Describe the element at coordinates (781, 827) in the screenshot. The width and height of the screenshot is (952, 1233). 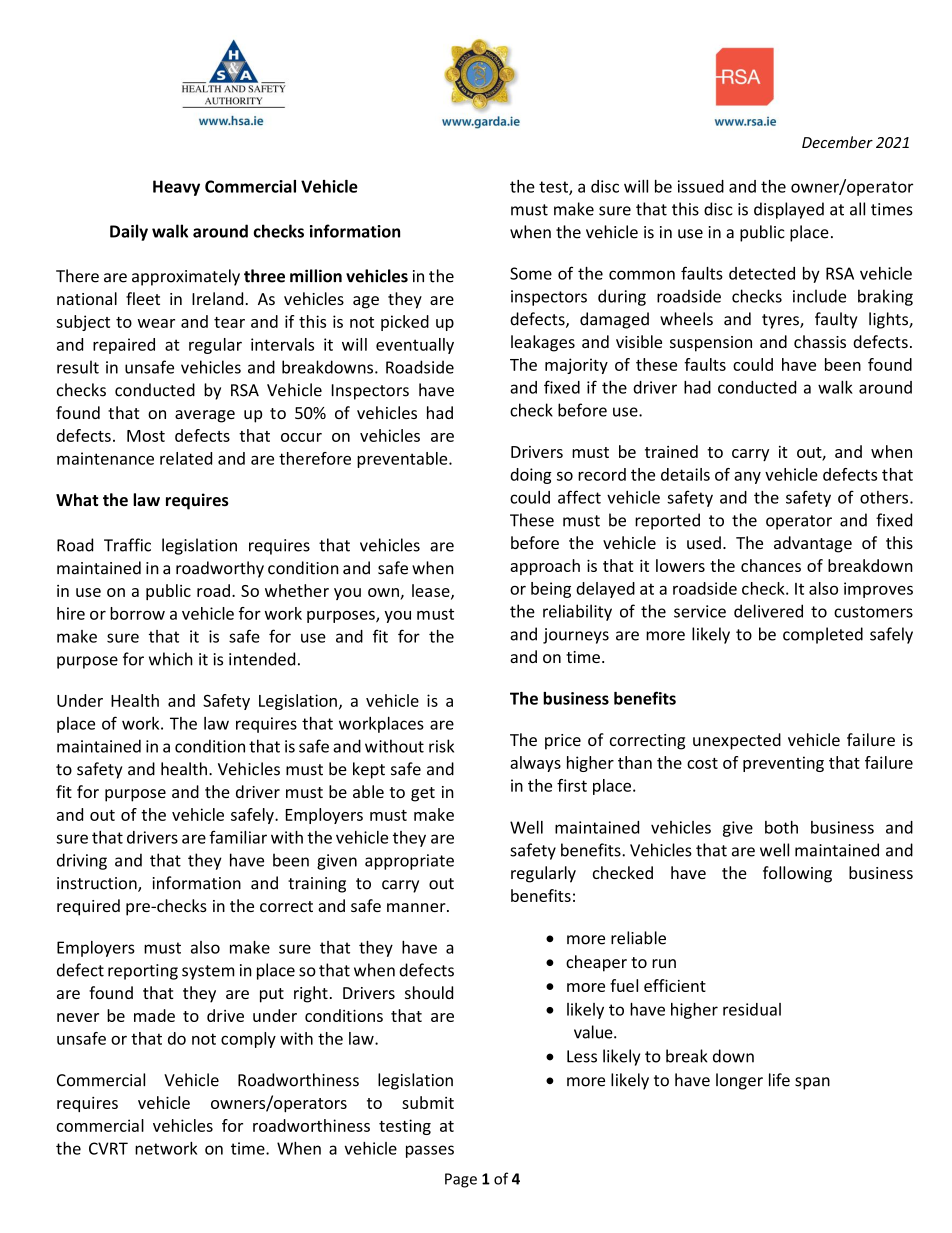
I see `both` at that location.
